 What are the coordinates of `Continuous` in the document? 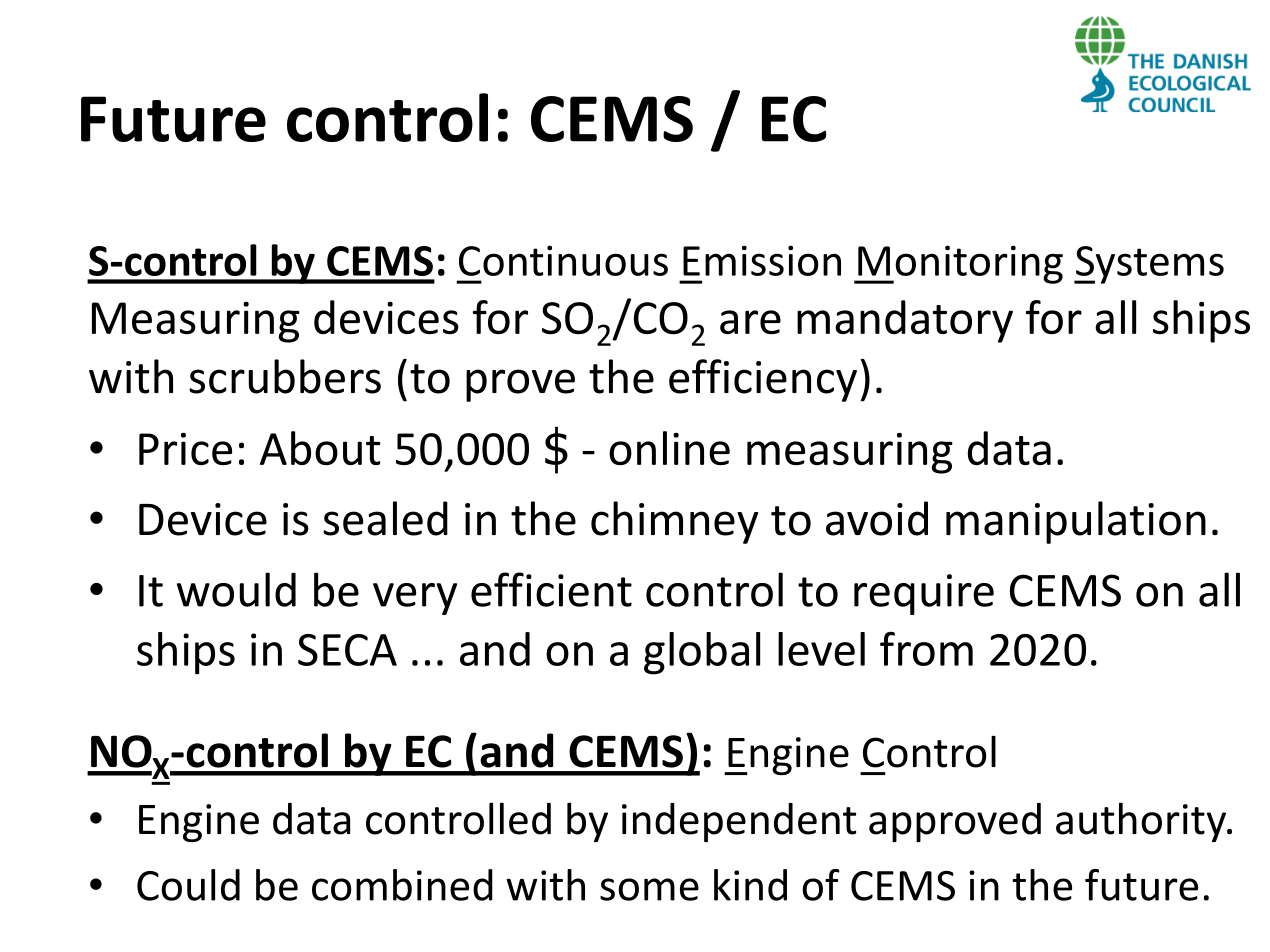 It's located at (563, 260).
